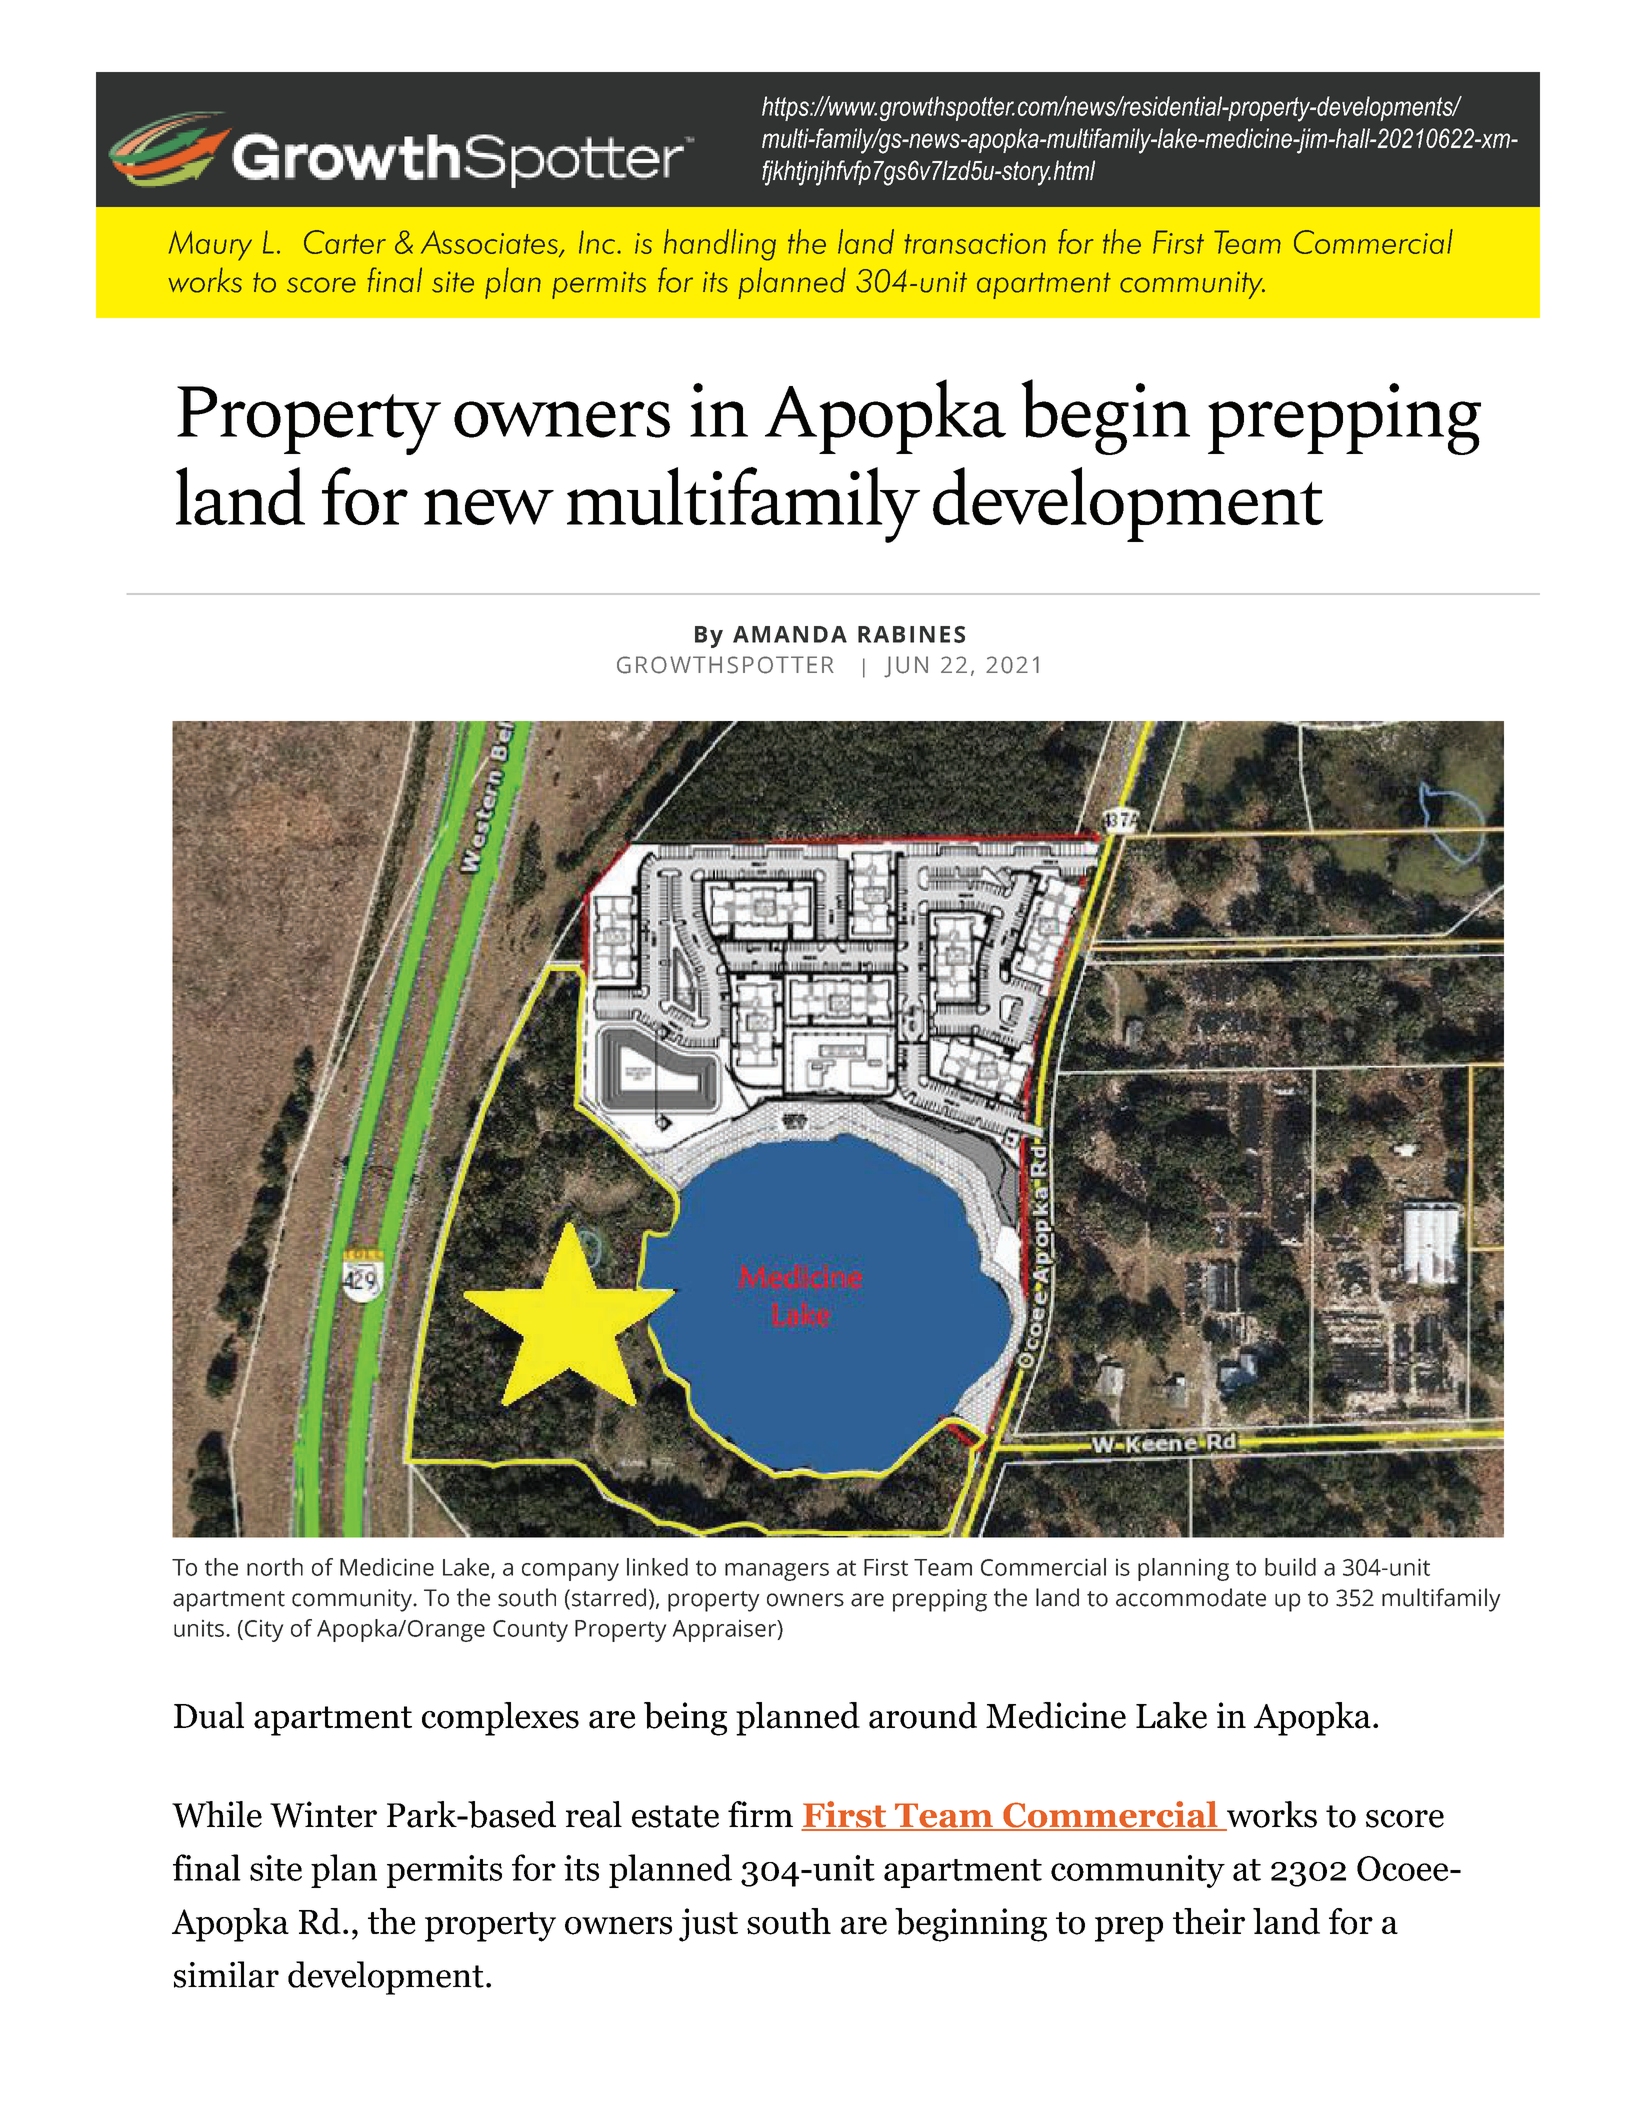  Describe the element at coordinates (720, 245) in the image. I see `handling` at that location.
